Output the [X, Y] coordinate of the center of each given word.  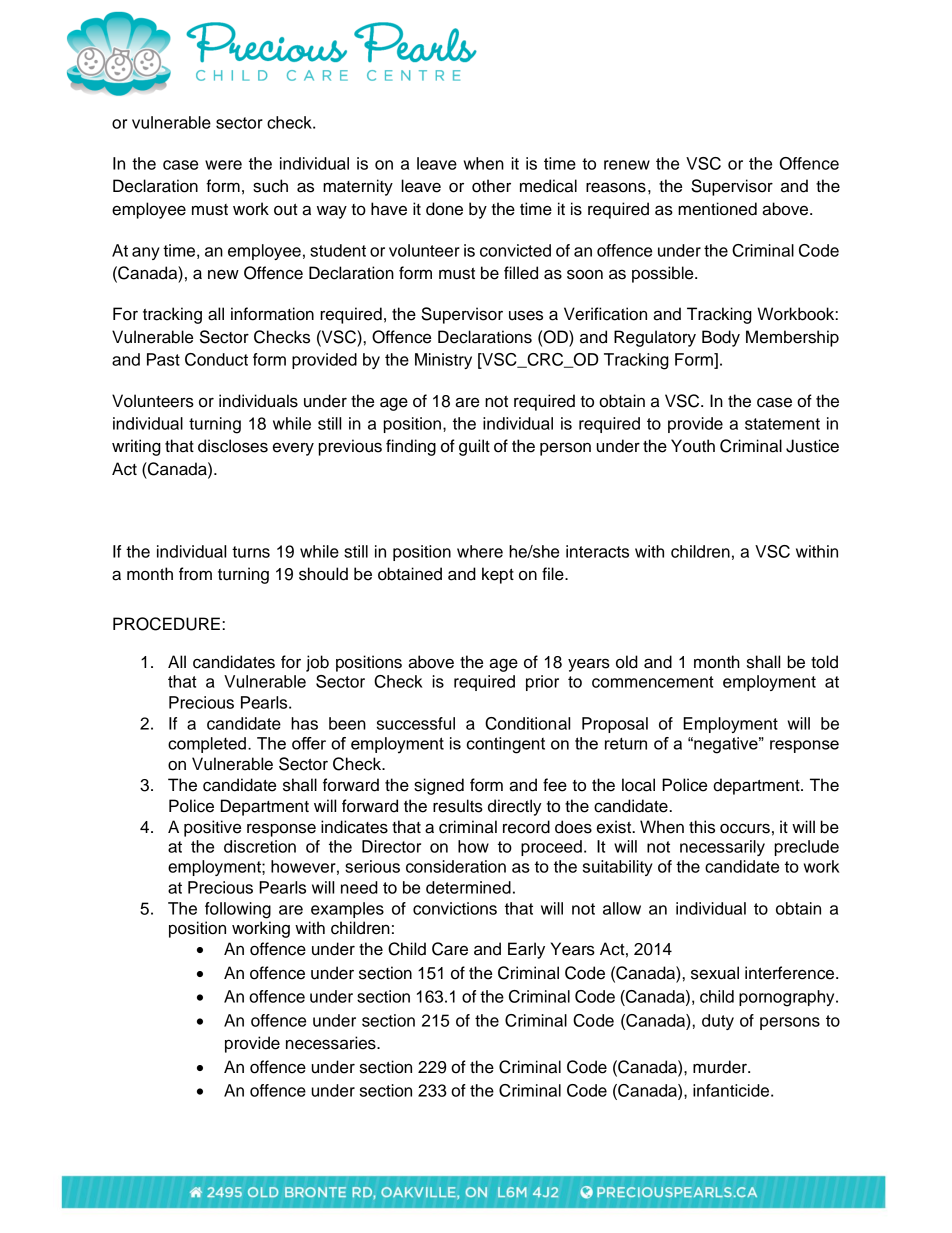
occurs [745, 828]
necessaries [332, 1043]
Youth [693, 446]
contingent [506, 745]
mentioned [717, 209]
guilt [474, 447]
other [491, 186]
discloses [233, 446]
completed [207, 745]
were [223, 165]
